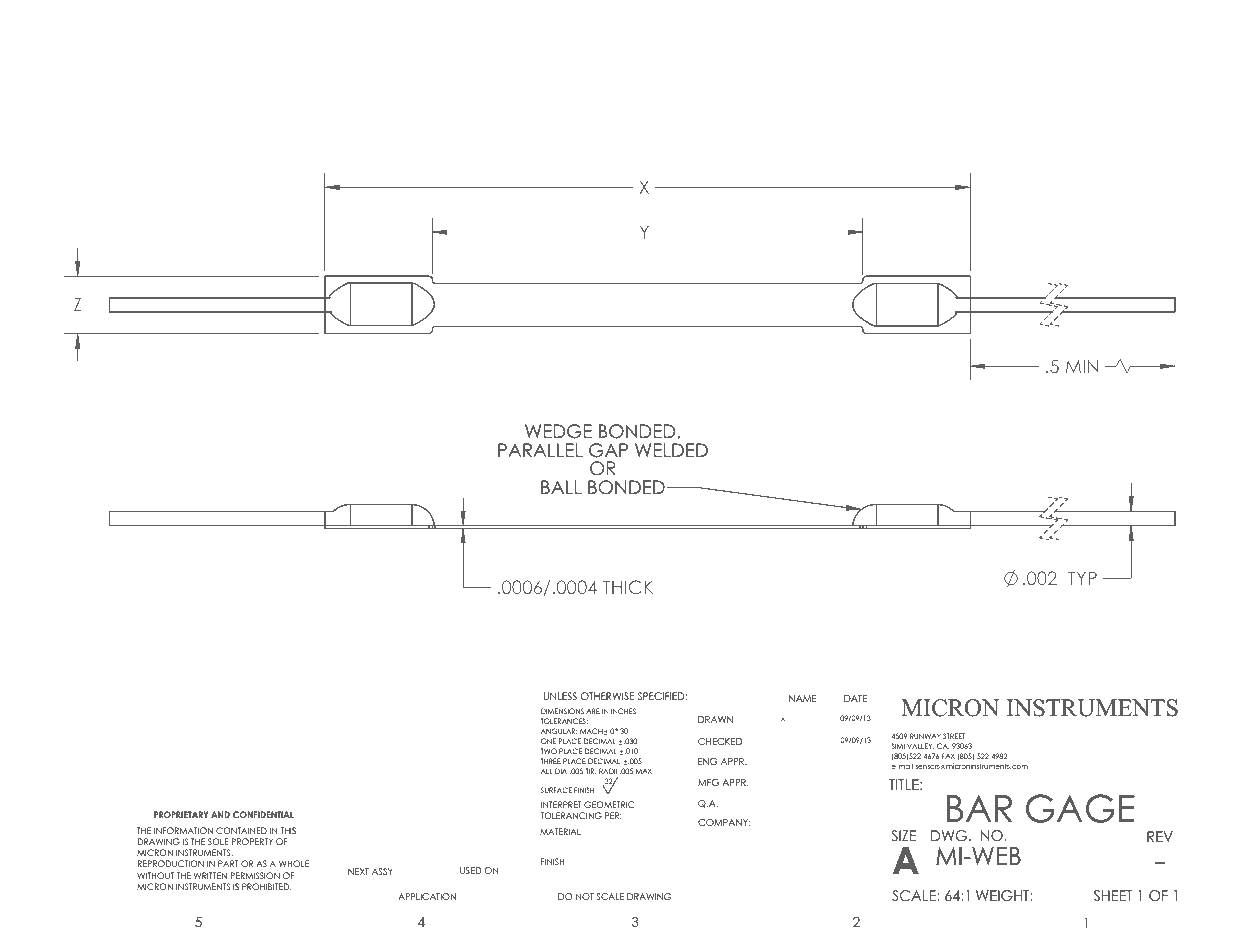  I want to click on TYP, so click(1082, 578).
